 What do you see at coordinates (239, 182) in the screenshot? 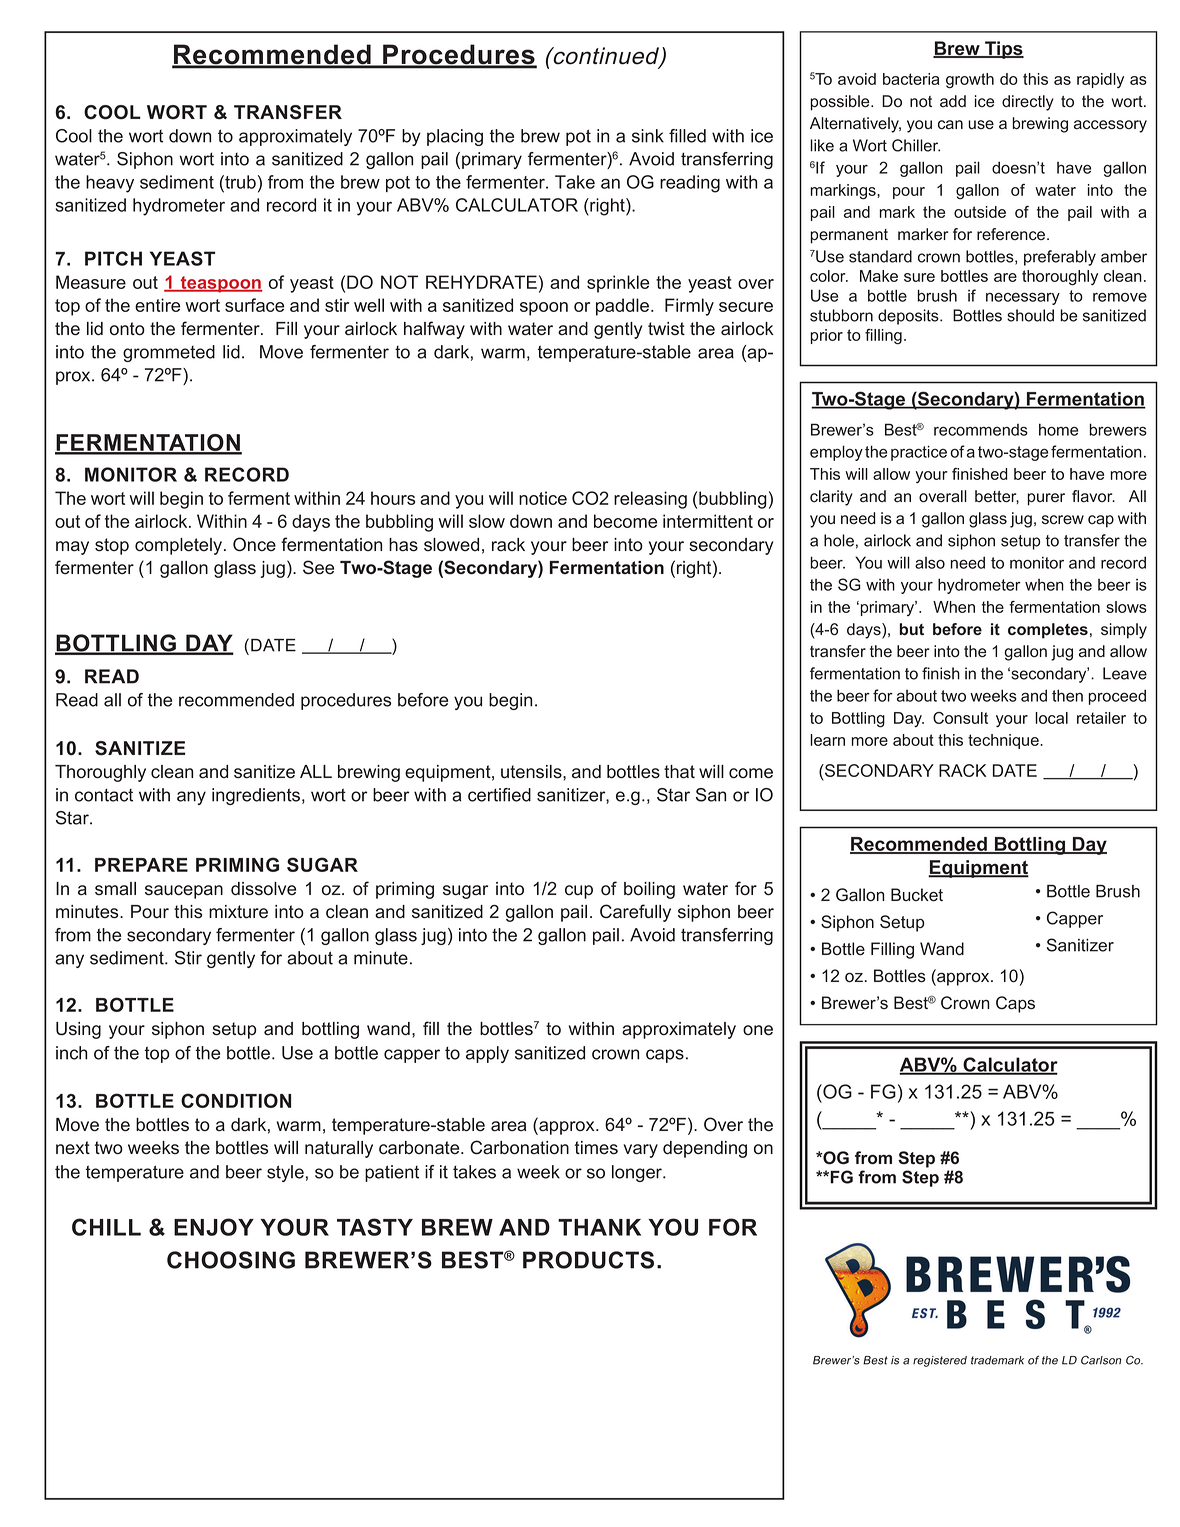
I see `trub` at bounding box center [239, 182].
